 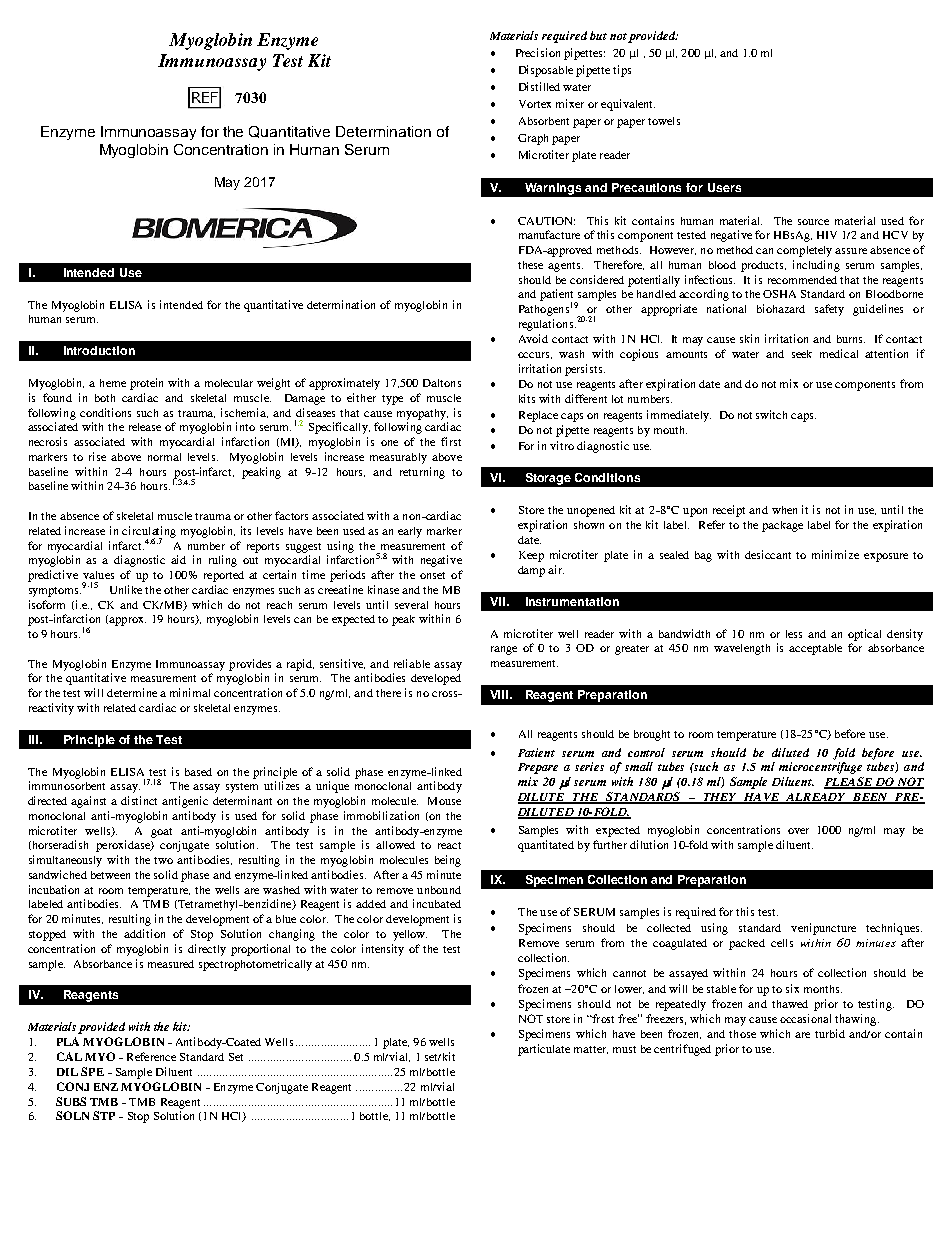 I want to click on over, so click(x=798, y=831).
